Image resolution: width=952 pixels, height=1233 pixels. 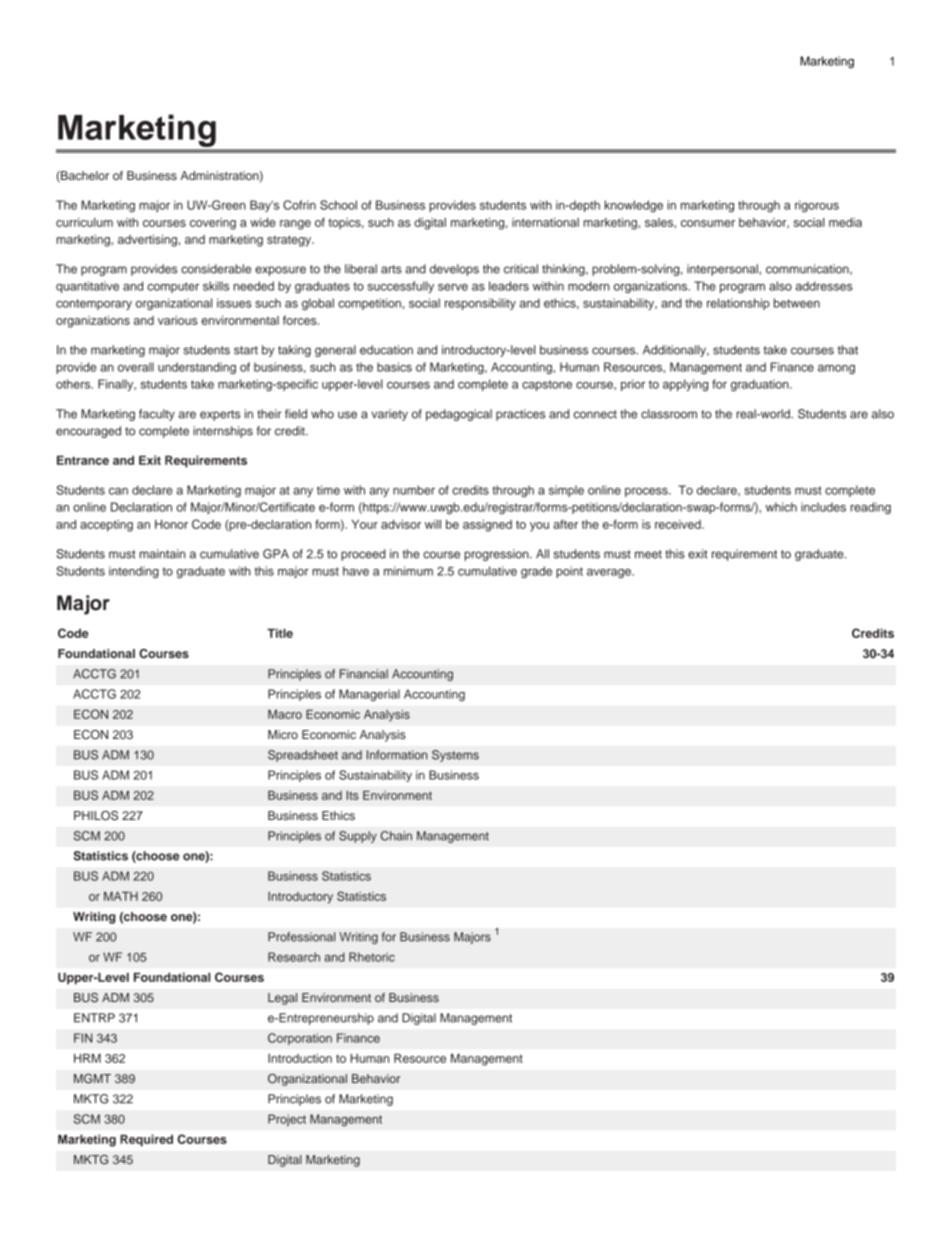 What do you see at coordinates (396, 836) in the document?
I see `Chain` at bounding box center [396, 836].
